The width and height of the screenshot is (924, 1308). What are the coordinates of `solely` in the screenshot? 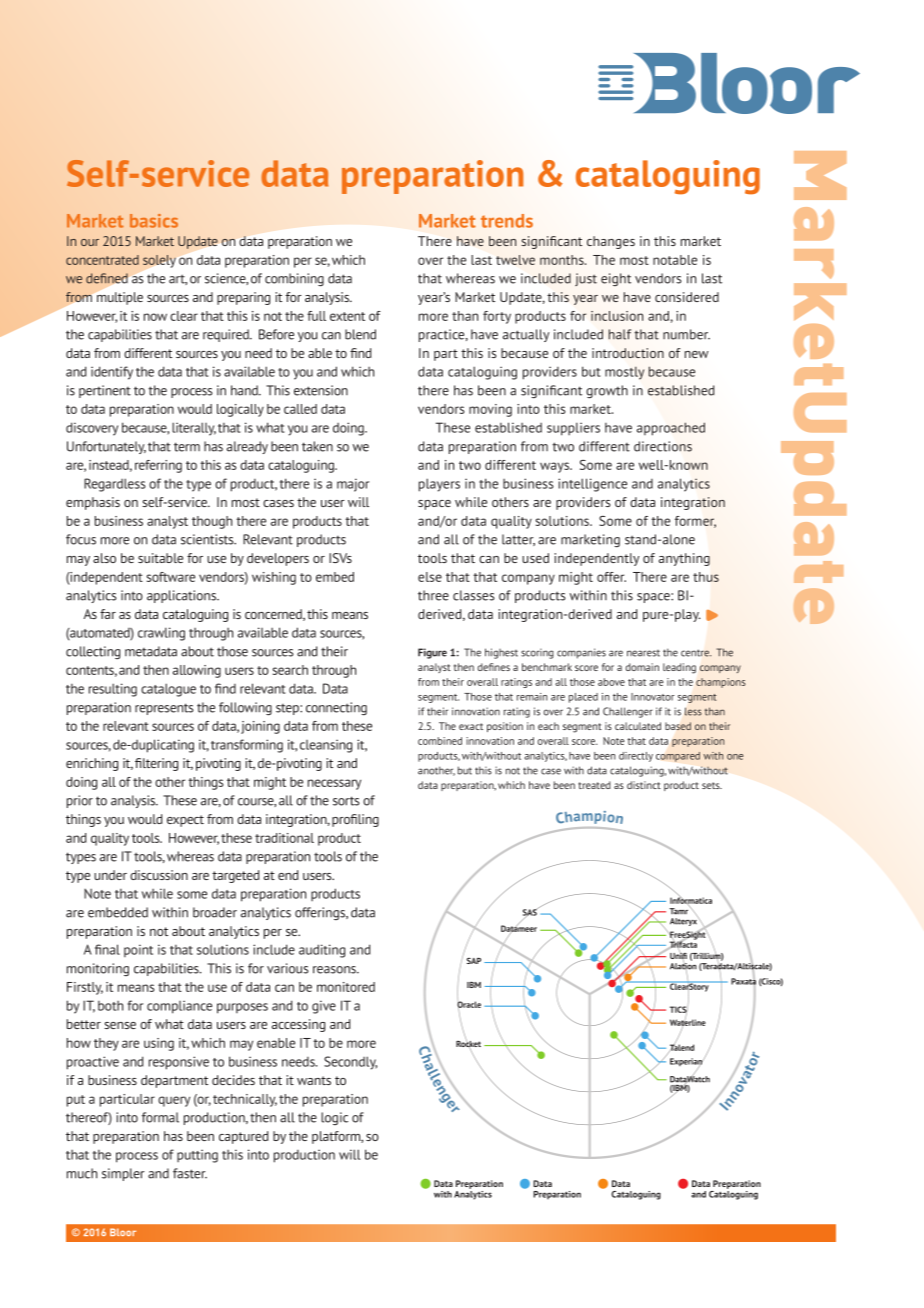 It's located at (159, 261).
